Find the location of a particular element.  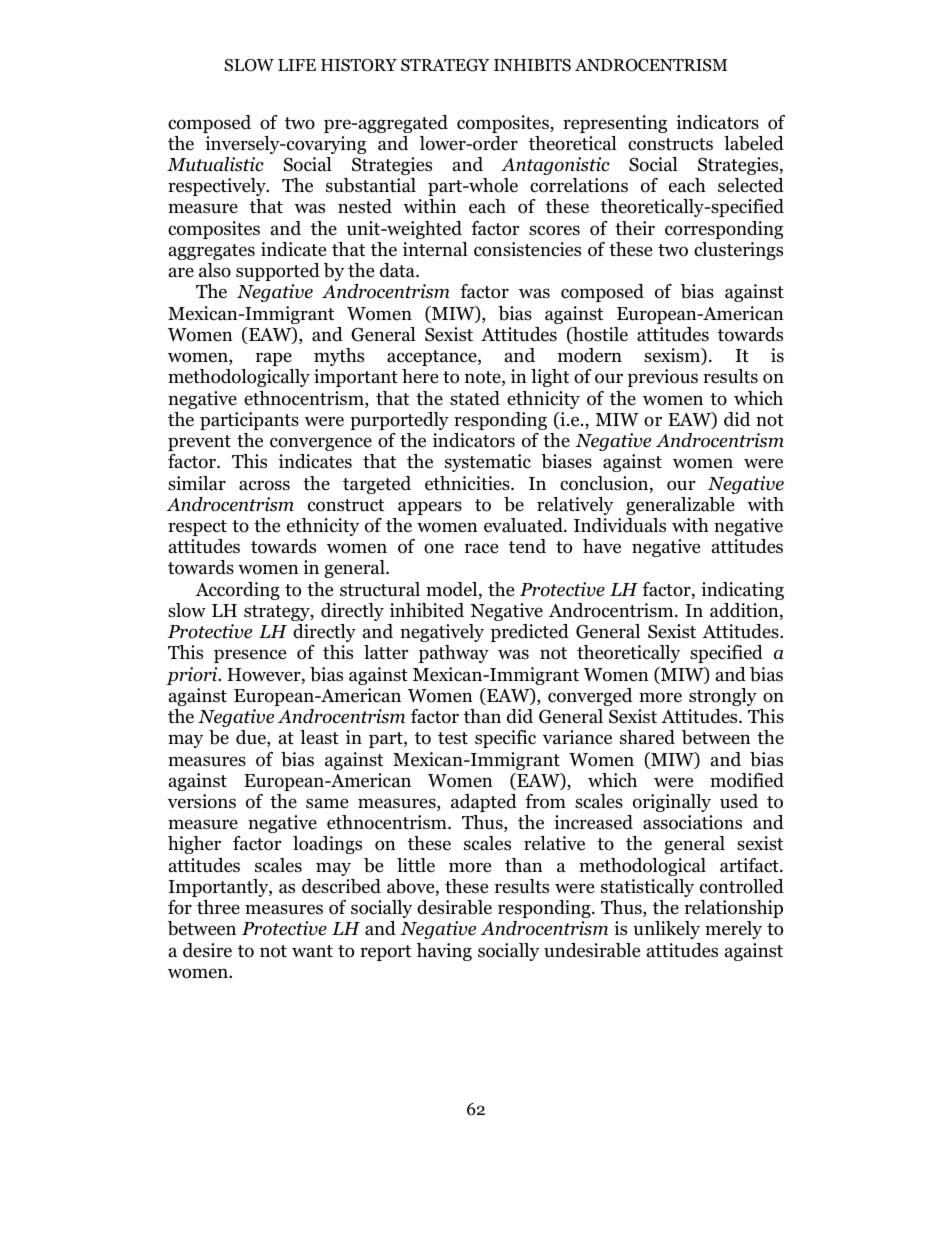

three is located at coordinates (218, 907).
